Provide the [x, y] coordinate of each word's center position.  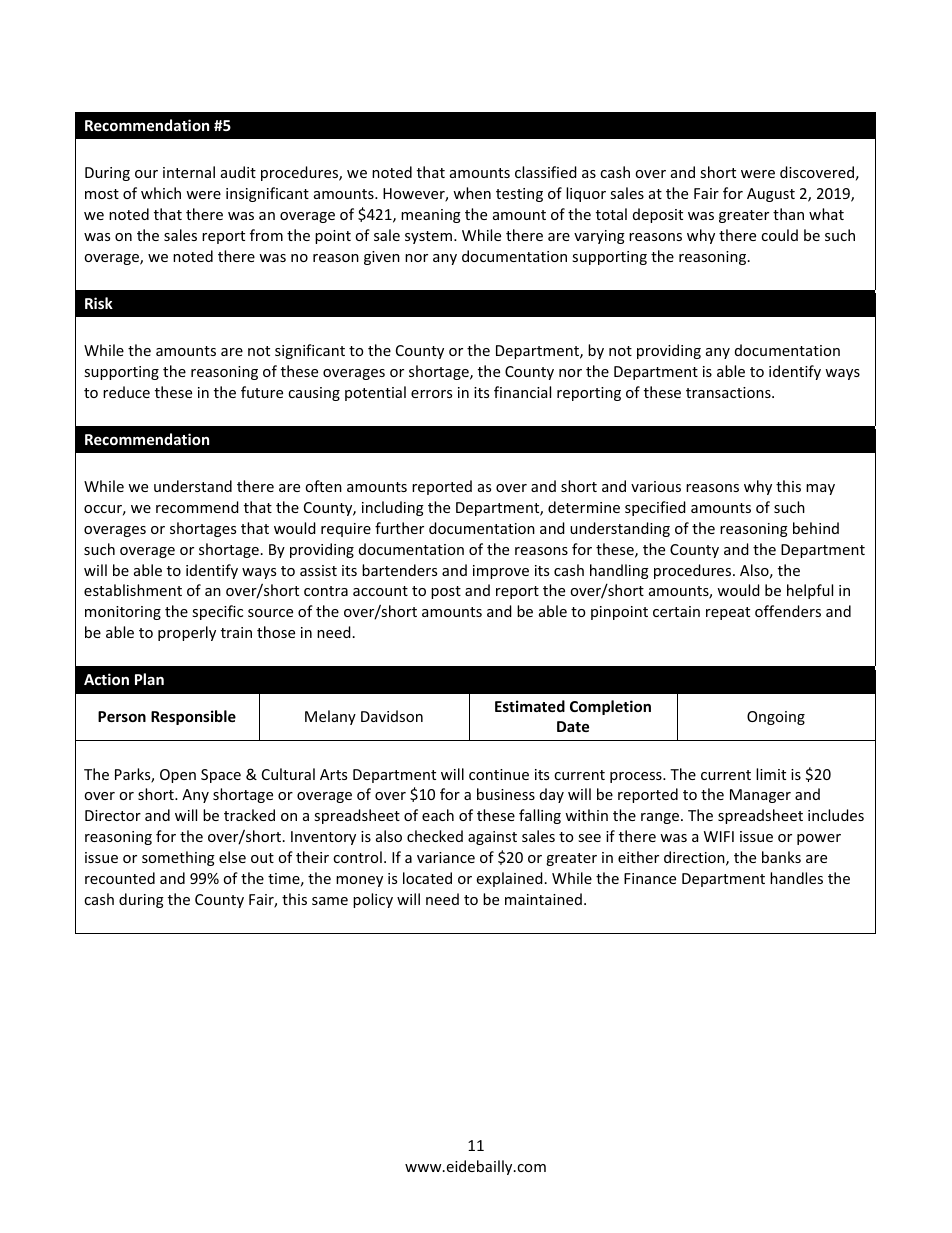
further [399, 528]
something [178, 858]
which [161, 193]
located [427, 878]
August [771, 195]
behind [816, 528]
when [472, 193]
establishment [133, 590]
